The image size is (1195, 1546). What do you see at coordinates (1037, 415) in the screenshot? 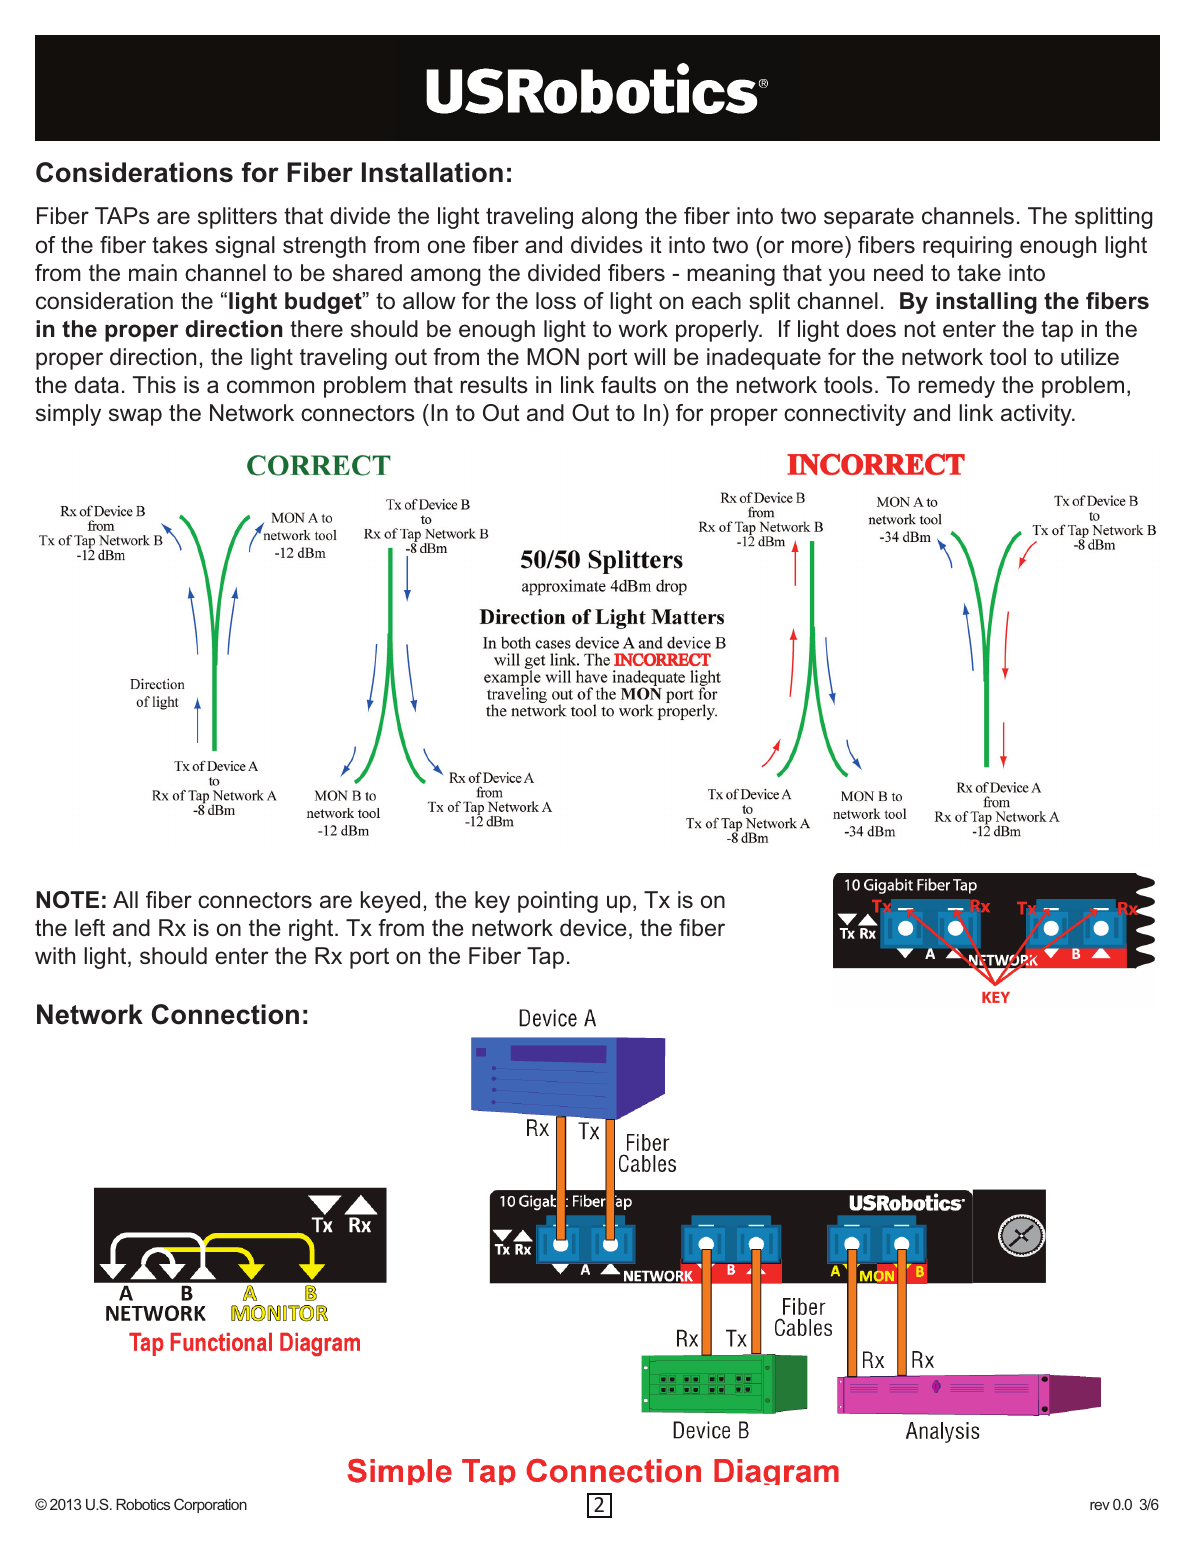
I see `activity` at bounding box center [1037, 415].
